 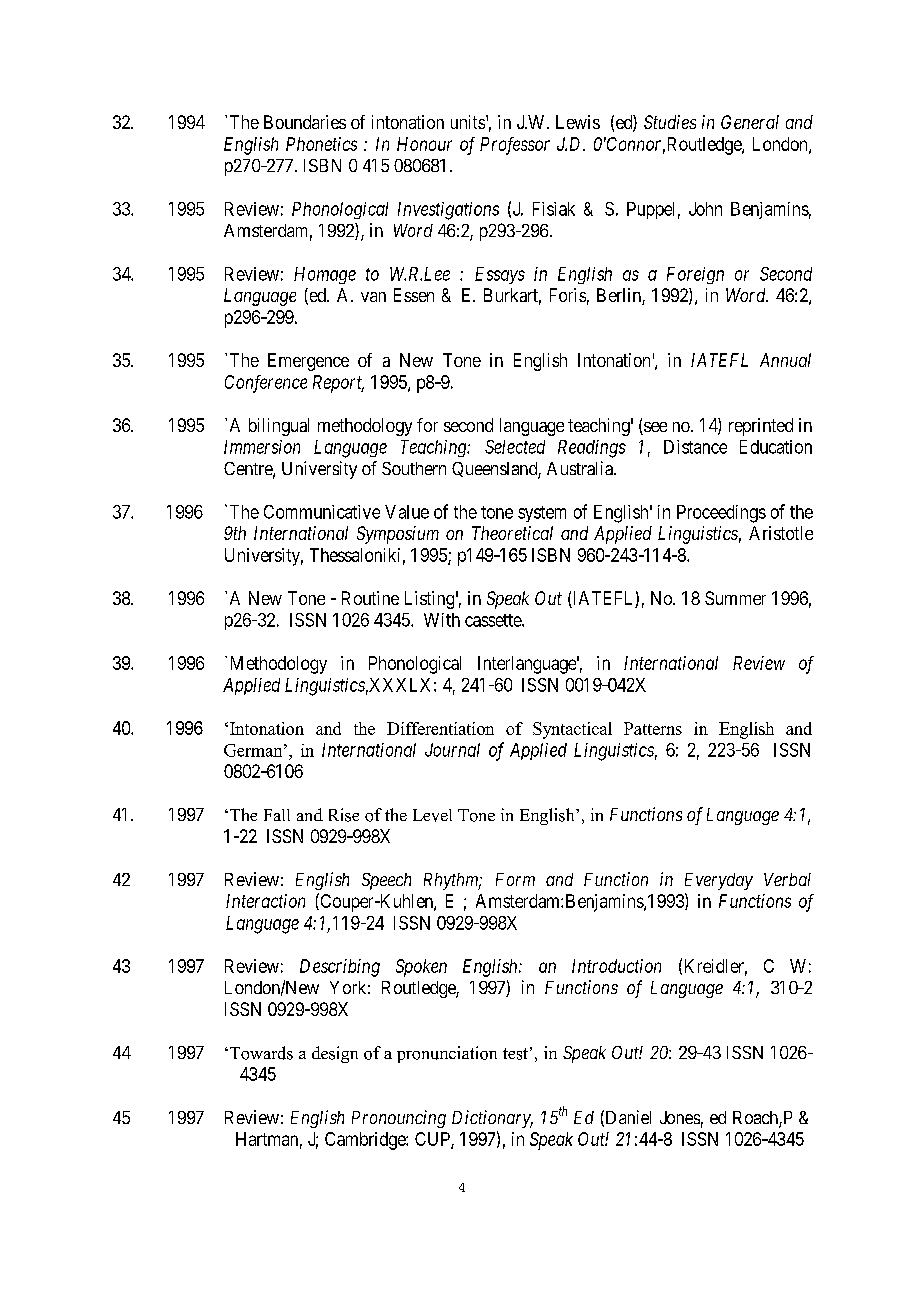 What do you see at coordinates (321, 144) in the document?
I see `Phonetics` at bounding box center [321, 144].
